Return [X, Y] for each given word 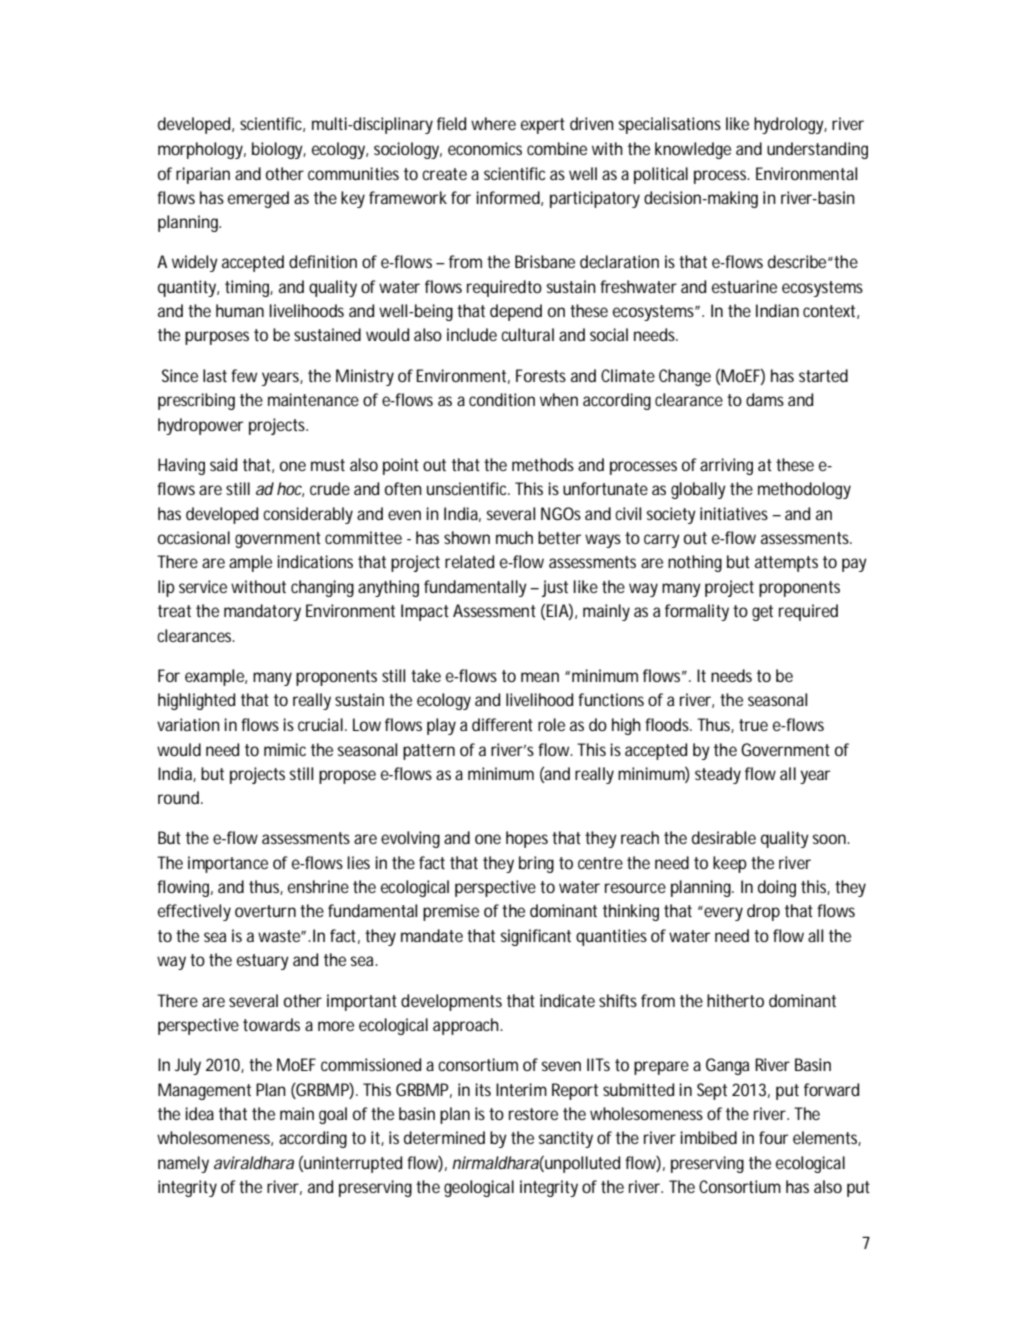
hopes [527, 839]
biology [279, 150]
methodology [804, 490]
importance [228, 864]
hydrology [790, 125]
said [223, 464]
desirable [724, 837]
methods [543, 464]
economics [485, 148]
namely [183, 1164]
